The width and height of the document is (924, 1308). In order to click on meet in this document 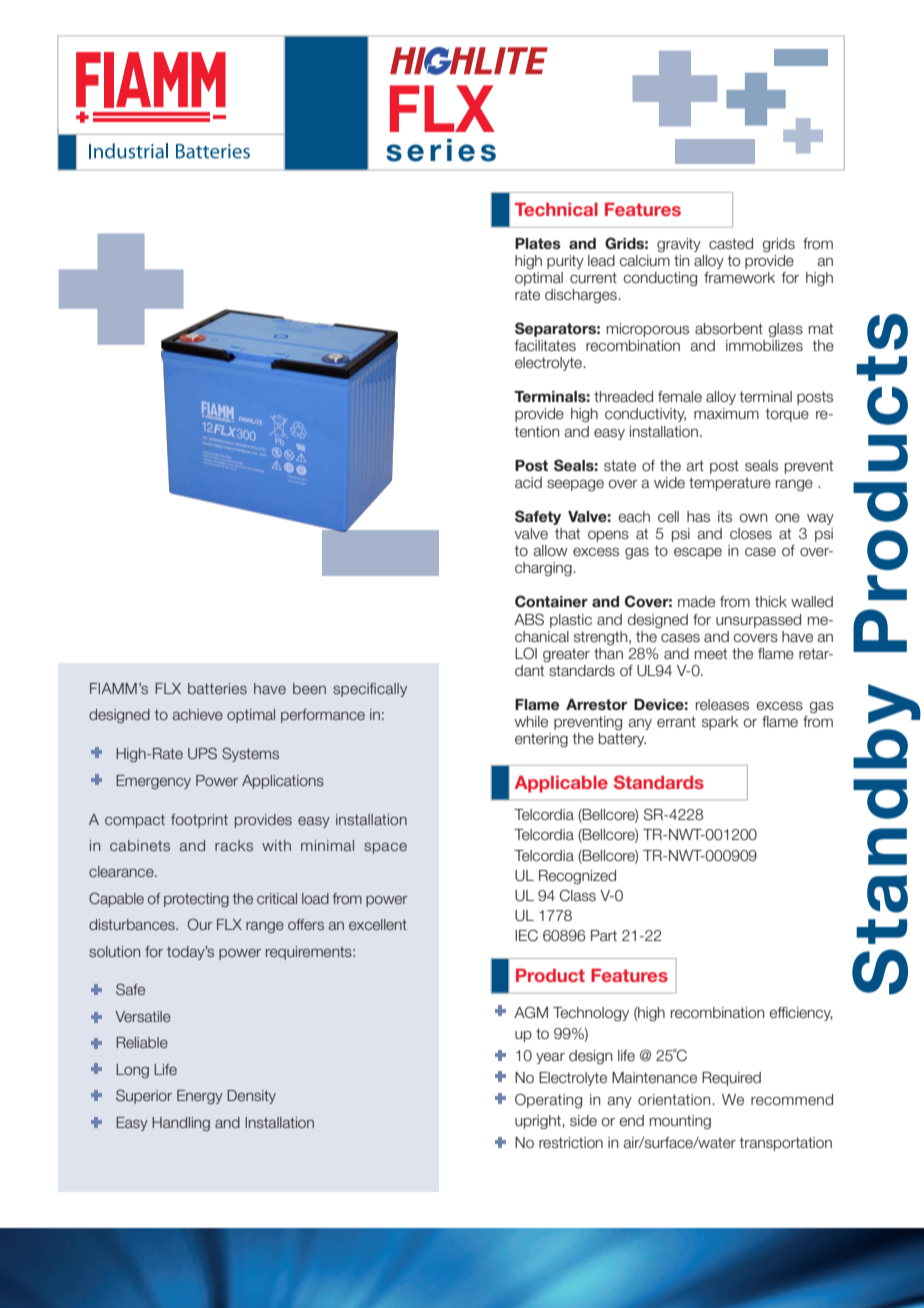, I will do `click(711, 654)`.
